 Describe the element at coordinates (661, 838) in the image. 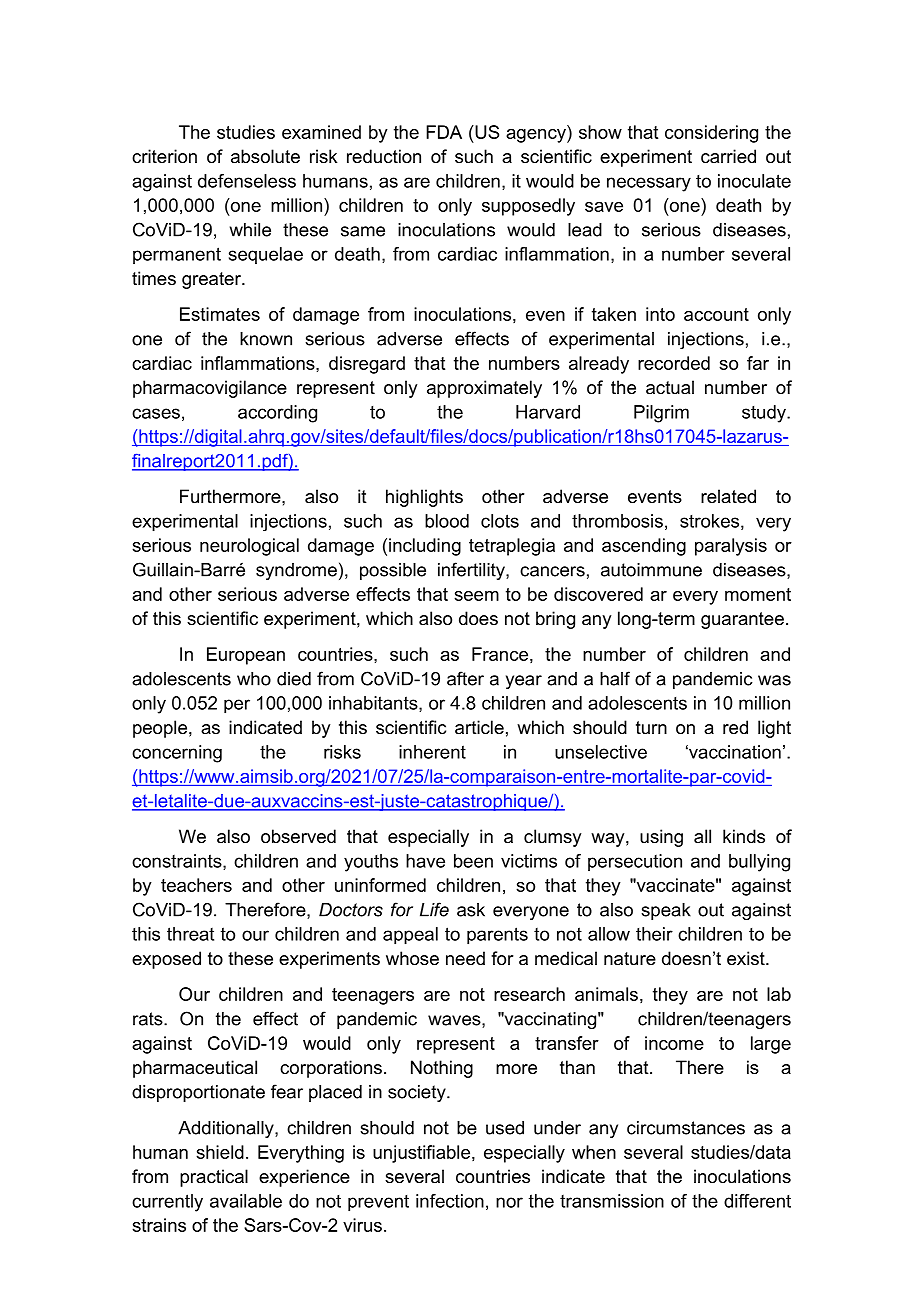

I see `using` at that location.
